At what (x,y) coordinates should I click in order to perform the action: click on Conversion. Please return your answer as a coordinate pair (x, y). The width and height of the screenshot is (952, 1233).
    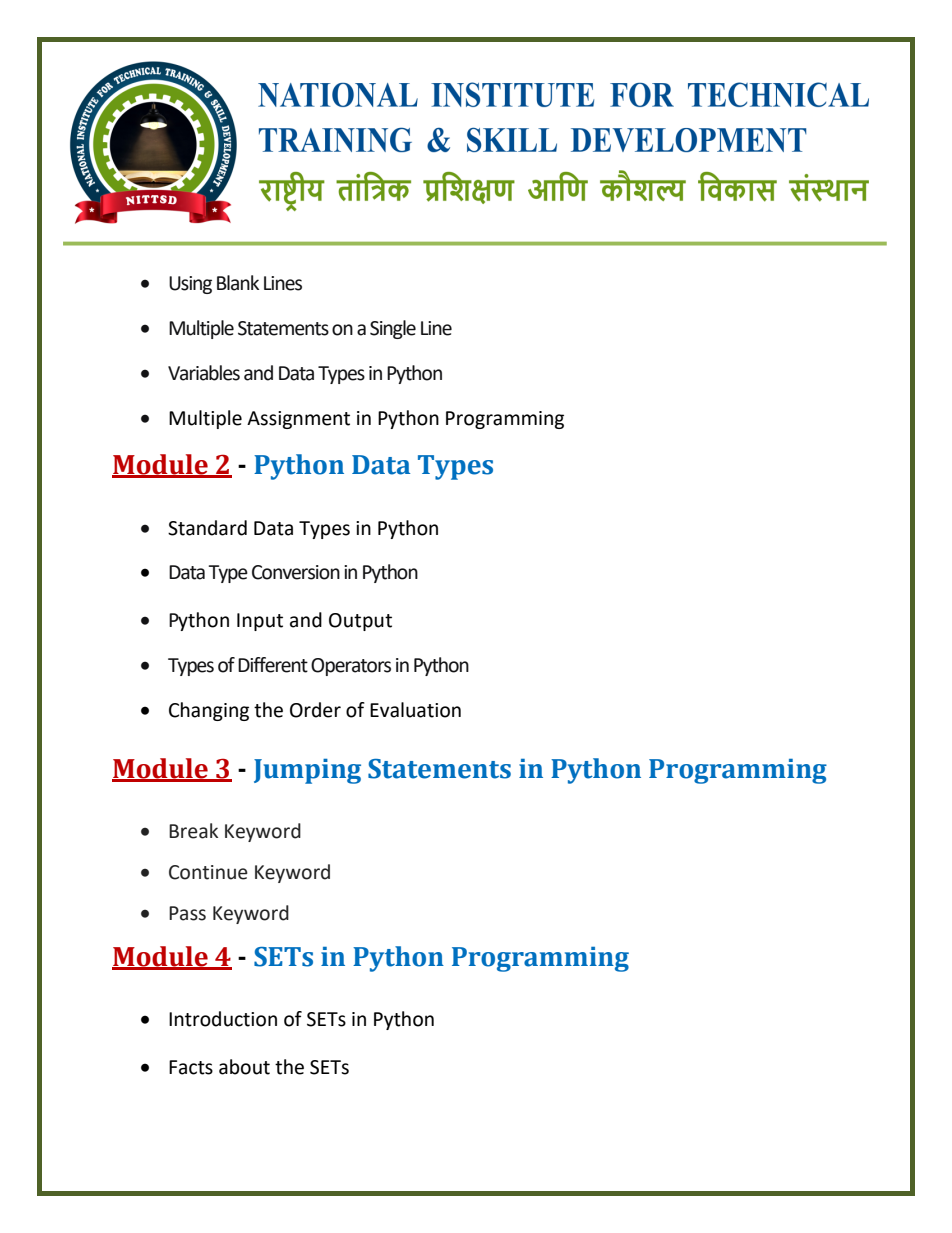
    Looking at the image, I should click on (296, 572).
